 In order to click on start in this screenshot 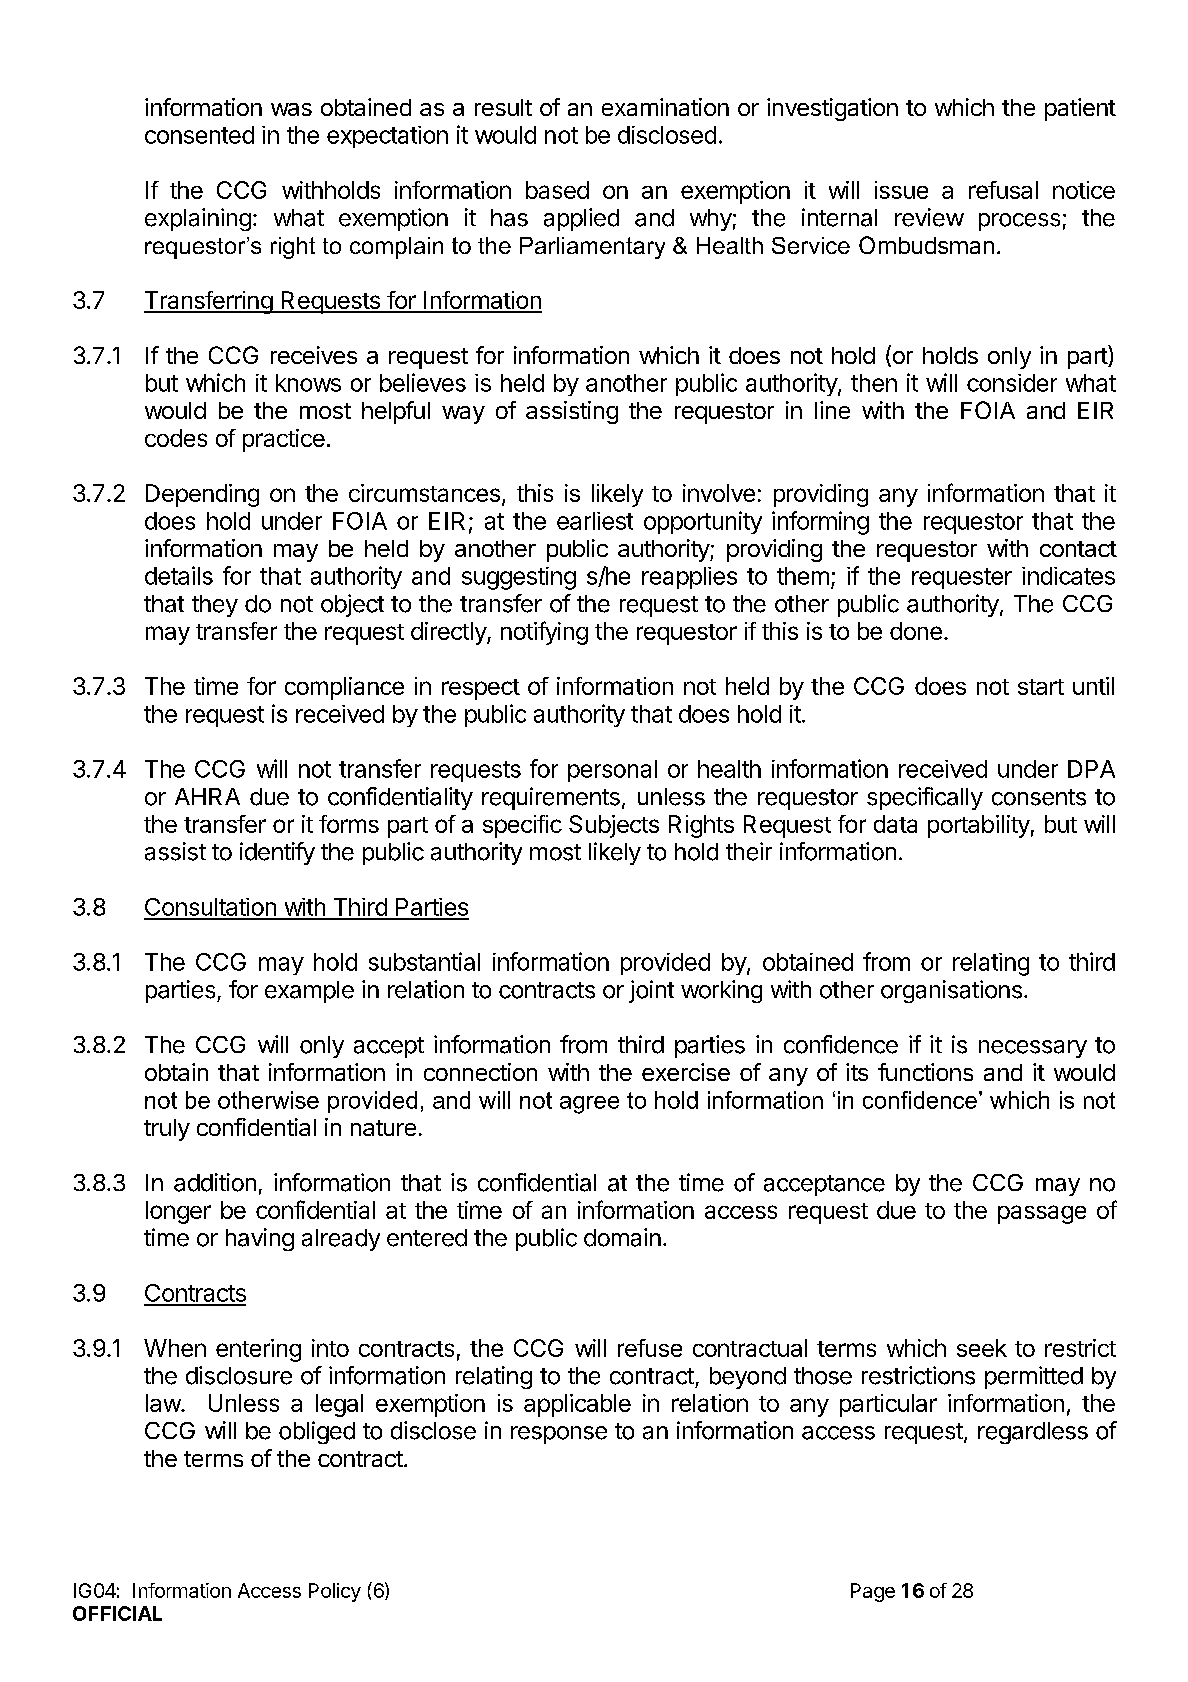, I will do `click(1041, 687)`.
